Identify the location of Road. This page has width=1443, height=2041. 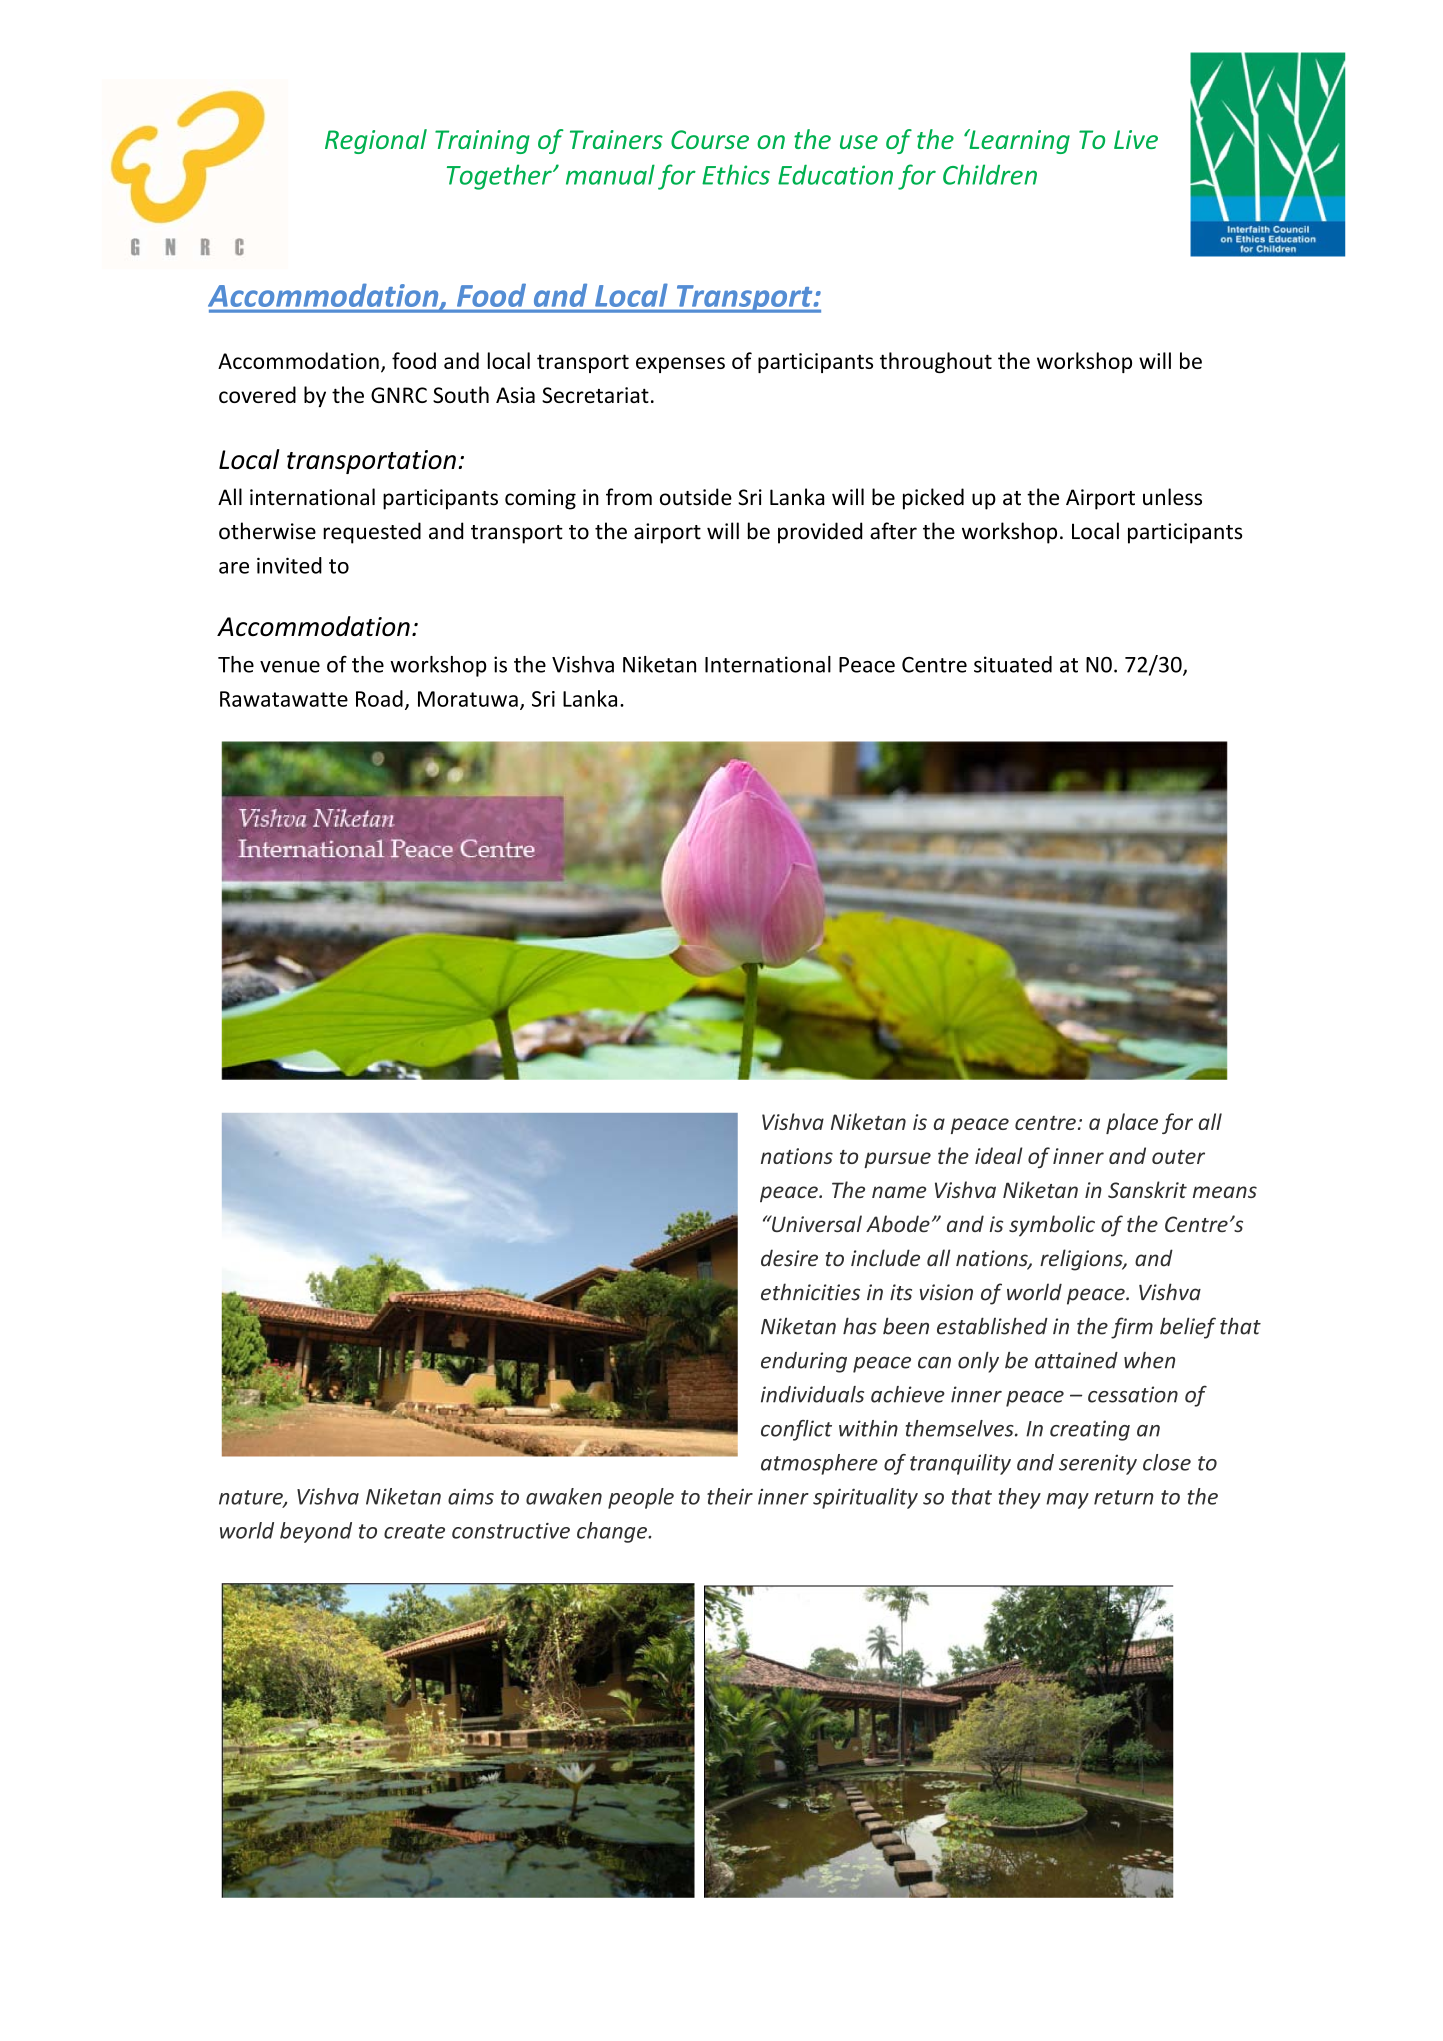
(379, 698).
